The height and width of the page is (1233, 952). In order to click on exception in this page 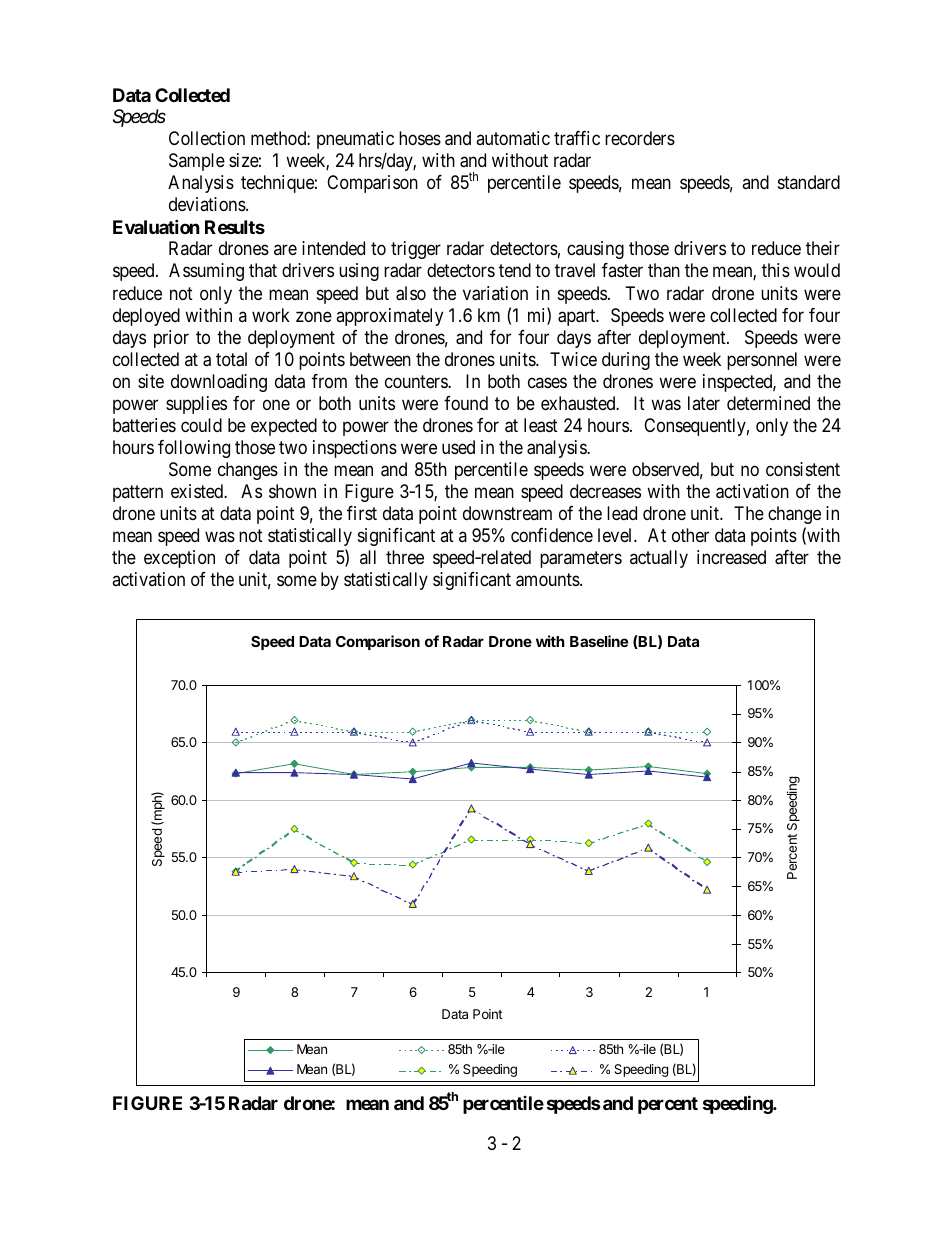, I will do `click(179, 559)`.
